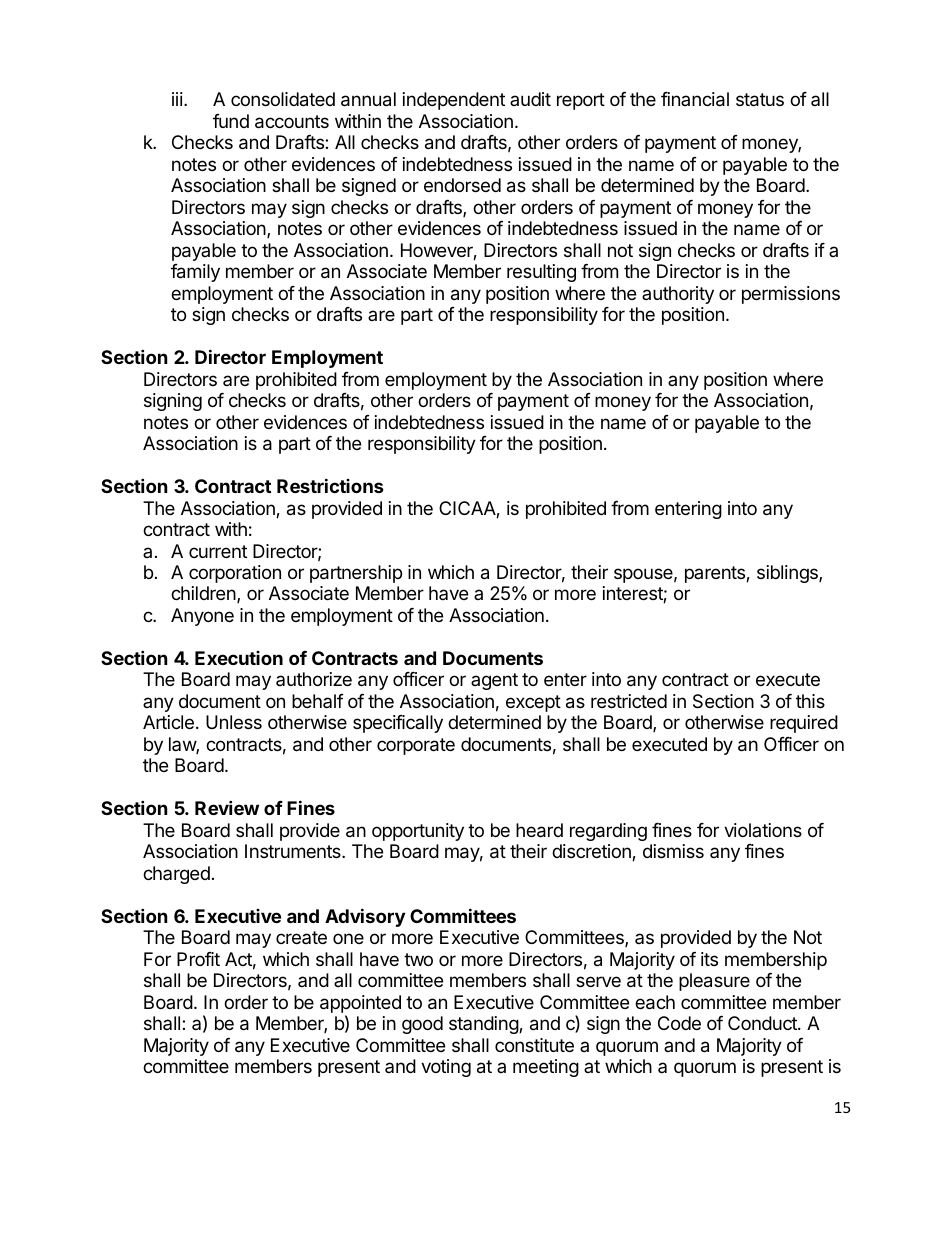 The width and height of the screenshot is (952, 1233). Describe the element at coordinates (763, 1023) in the screenshot. I see `Conduct` at that location.
